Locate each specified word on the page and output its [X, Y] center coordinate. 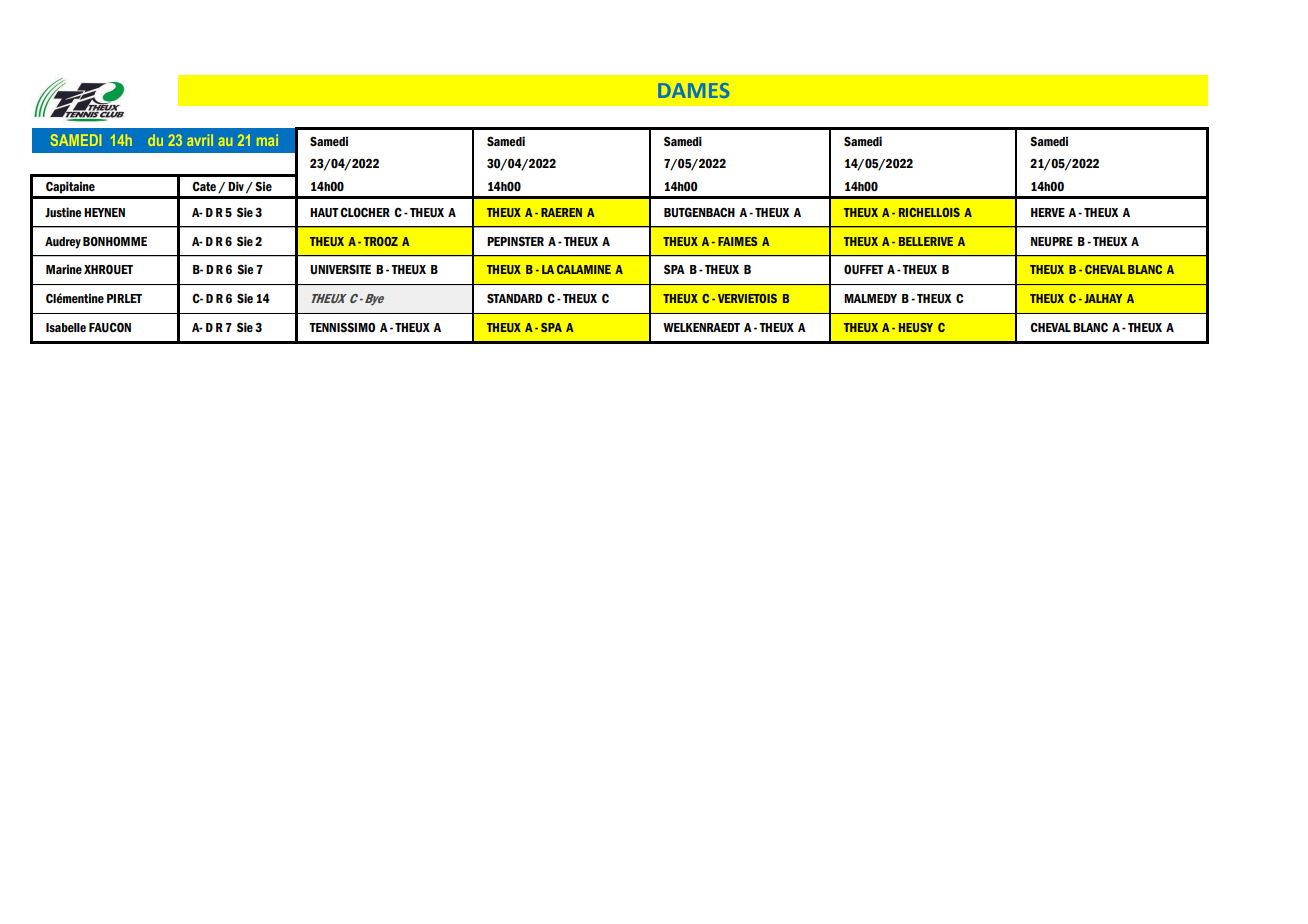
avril [200, 140]
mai [267, 140]
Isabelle [66, 327]
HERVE [1048, 212]
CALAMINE [584, 269]
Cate [204, 186]
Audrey [63, 243]
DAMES [694, 90]
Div [236, 186]
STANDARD [515, 298]
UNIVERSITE [340, 269]
